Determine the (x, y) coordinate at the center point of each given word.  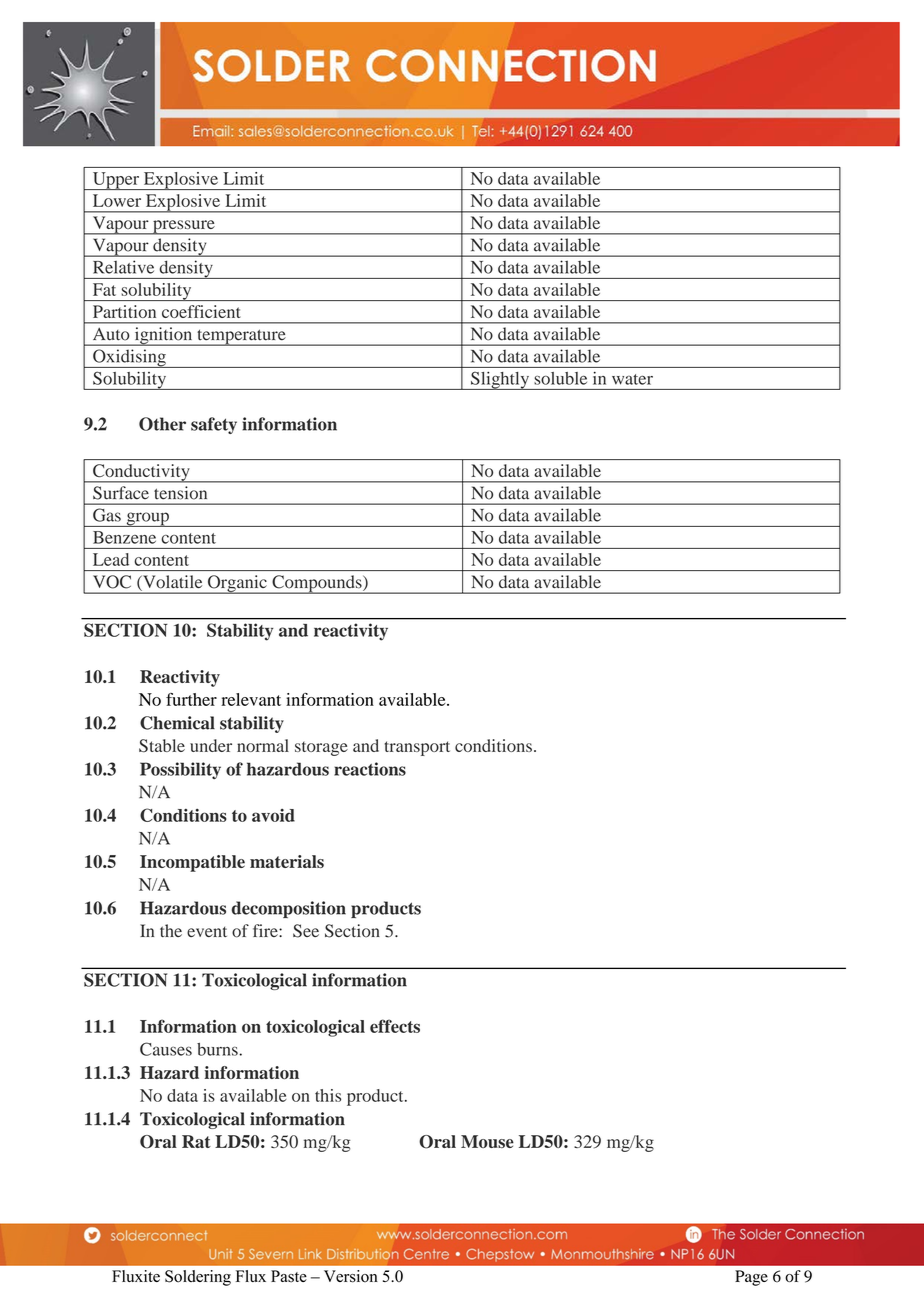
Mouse (487, 1141)
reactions (370, 769)
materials (287, 861)
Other (162, 424)
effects (395, 1026)
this (328, 1095)
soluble (560, 378)
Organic (237, 584)
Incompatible (192, 863)
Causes (166, 1049)
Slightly (500, 380)
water (632, 379)
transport (417, 748)
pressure (184, 227)
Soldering (198, 1278)
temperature (241, 337)
